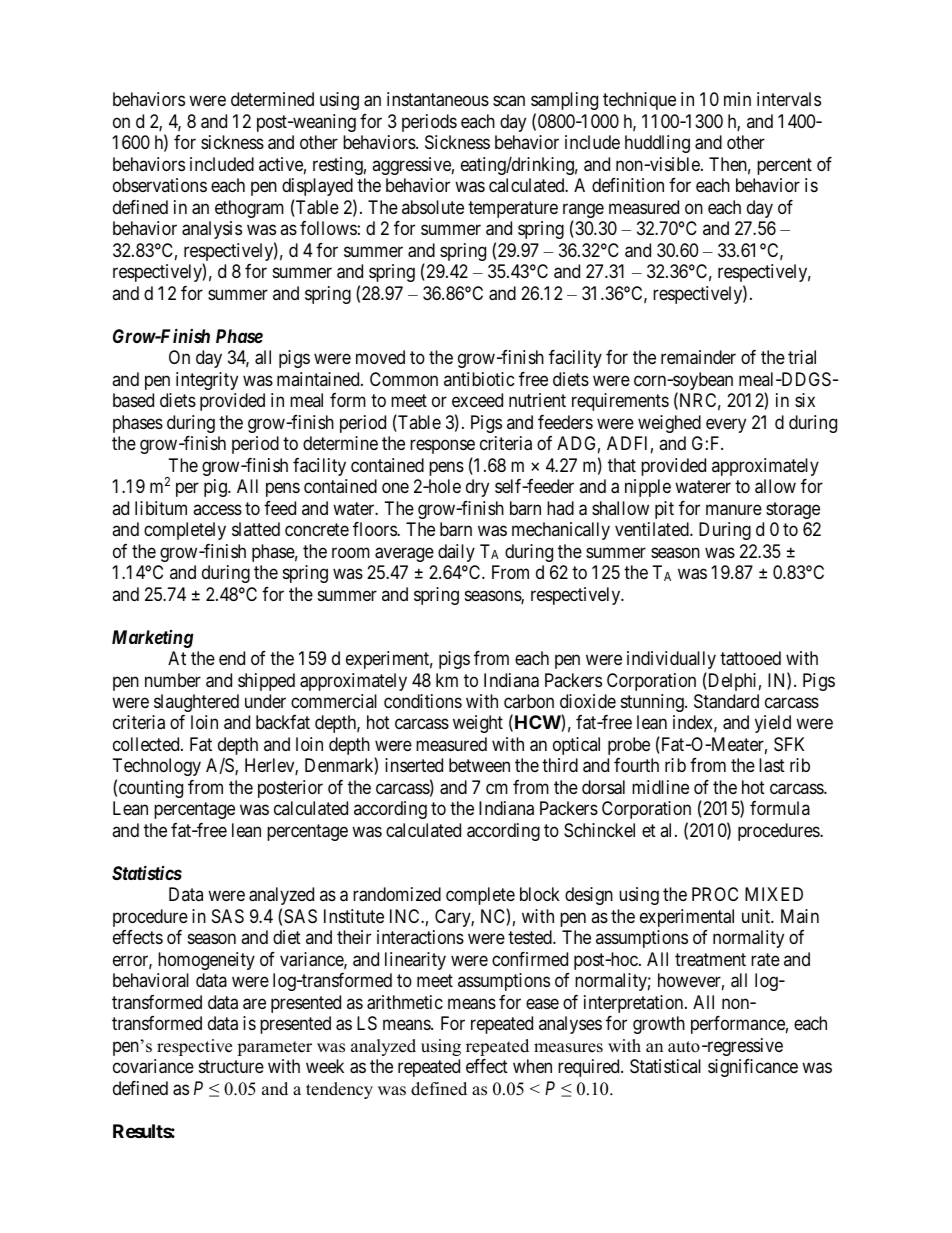  I want to click on huddling, so click(657, 144).
